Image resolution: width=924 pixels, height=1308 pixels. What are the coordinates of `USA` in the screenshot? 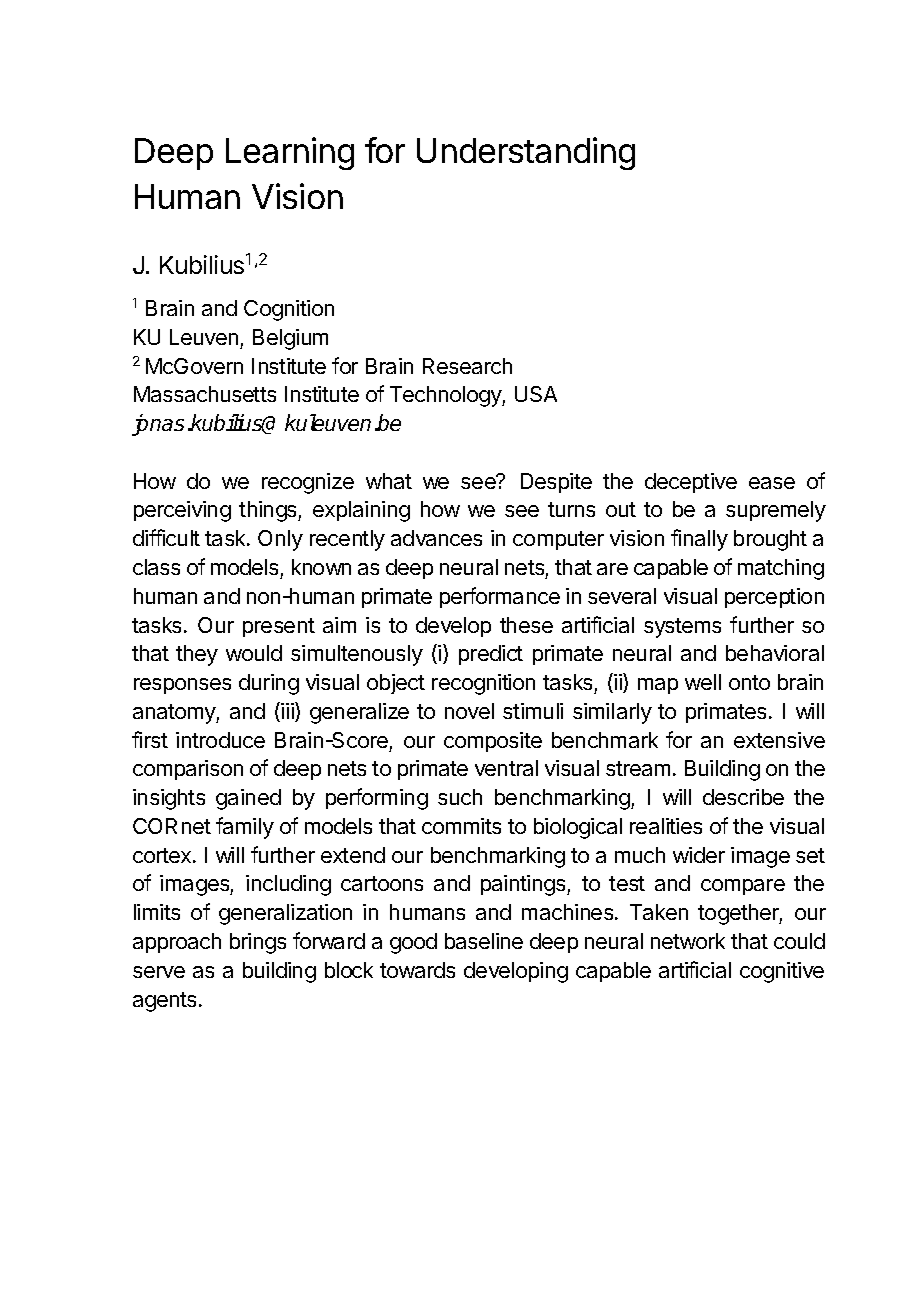 It's located at (536, 394).
